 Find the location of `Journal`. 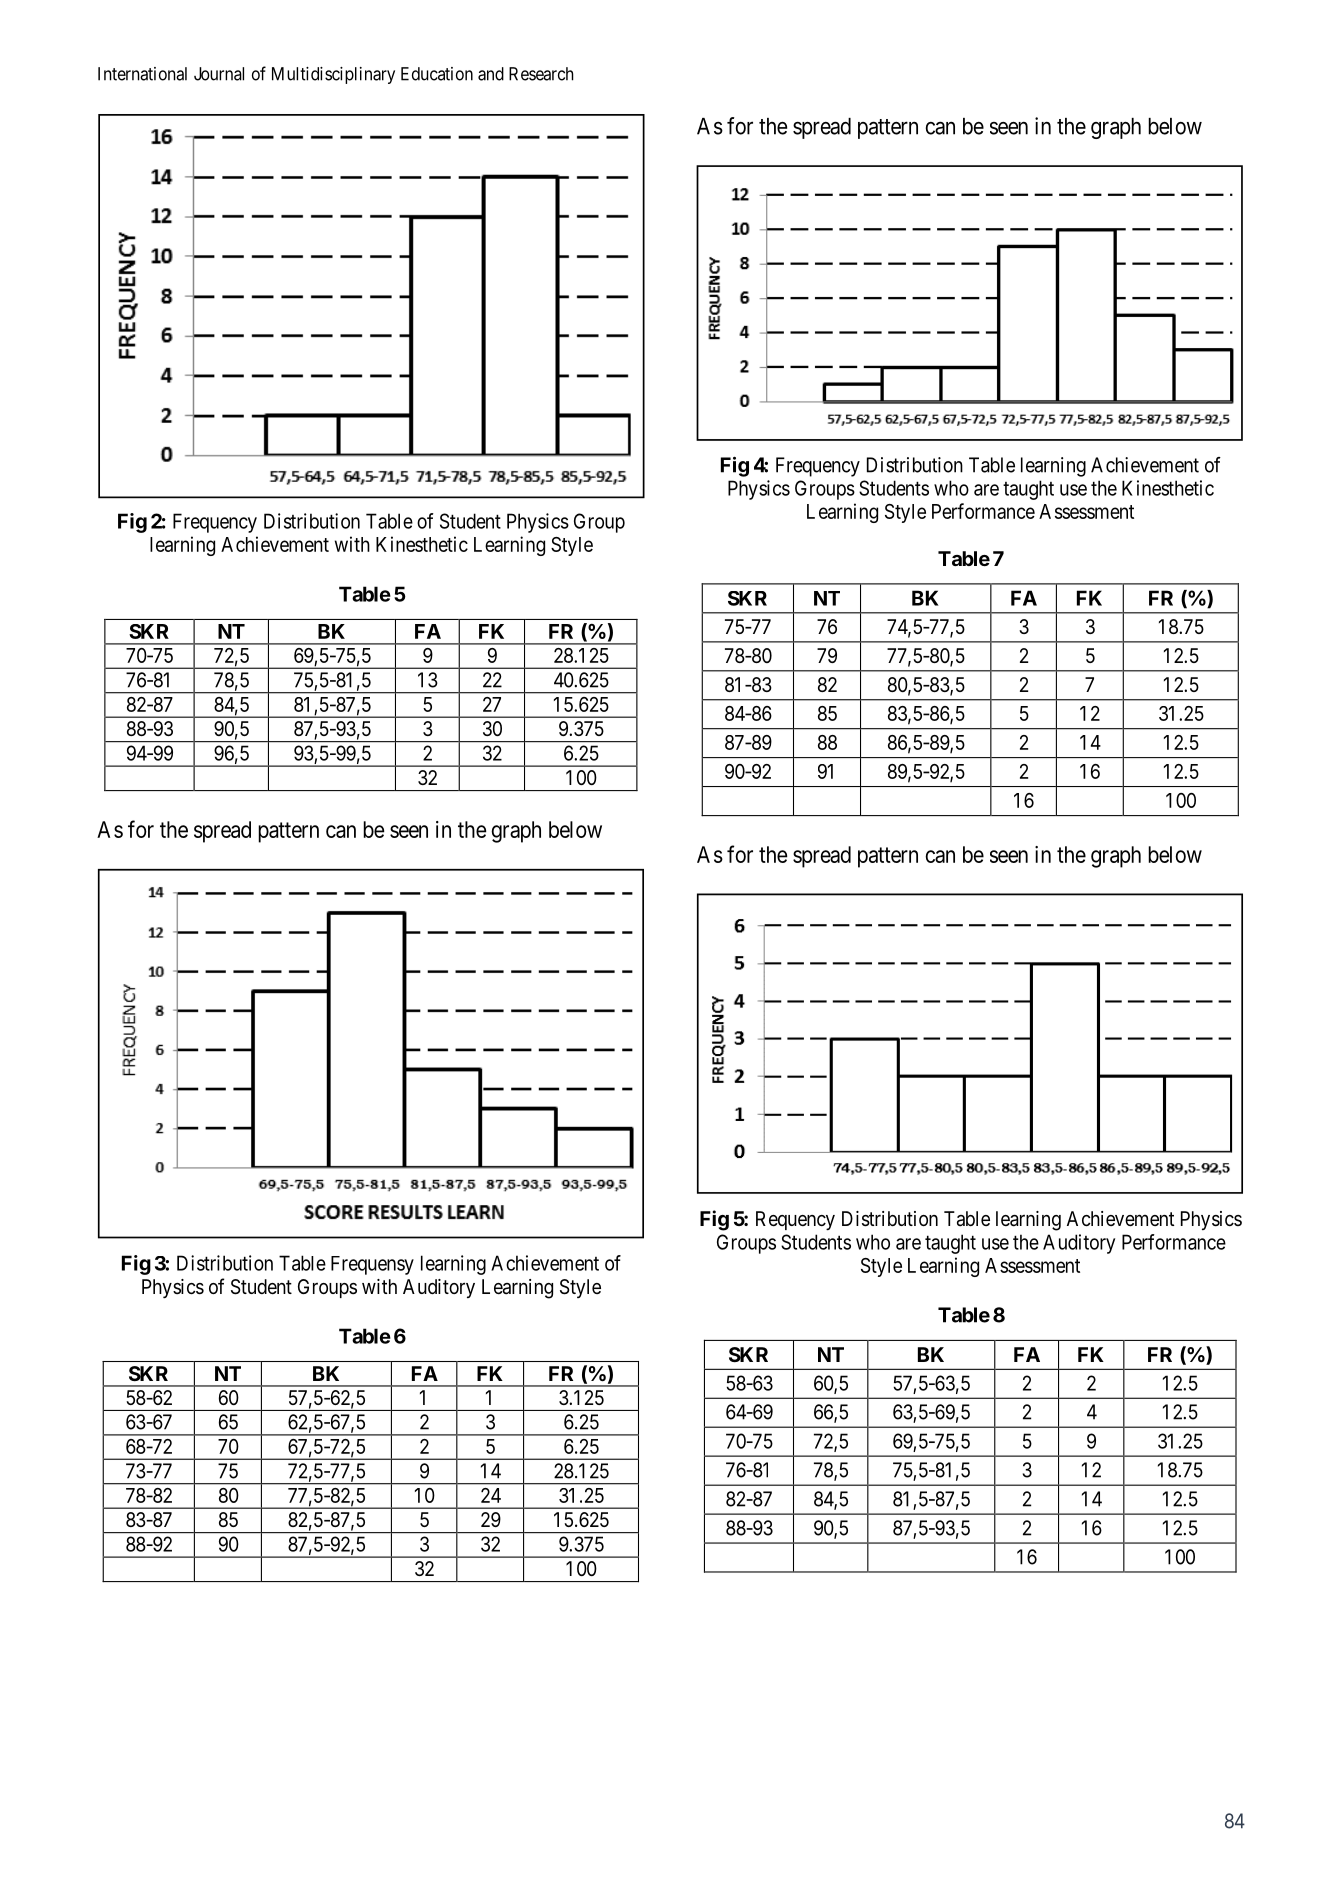

Journal is located at coordinates (219, 74).
